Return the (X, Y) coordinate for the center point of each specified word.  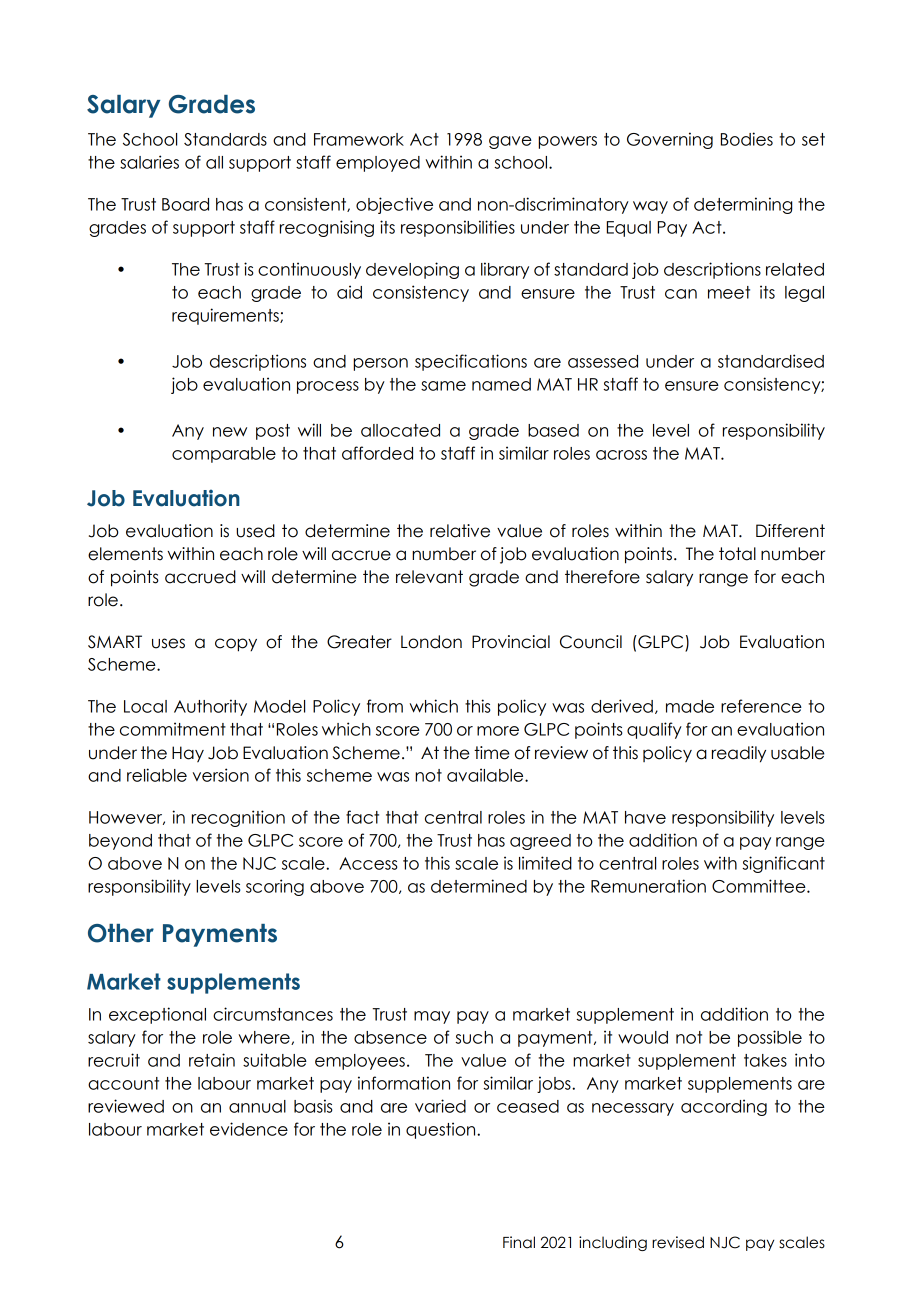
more (498, 731)
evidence (249, 1129)
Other (121, 933)
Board (185, 204)
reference (761, 706)
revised (678, 1242)
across (621, 455)
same (443, 386)
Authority (210, 707)
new (230, 432)
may (432, 1017)
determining (743, 205)
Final (519, 1242)
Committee (760, 886)
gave (510, 142)
